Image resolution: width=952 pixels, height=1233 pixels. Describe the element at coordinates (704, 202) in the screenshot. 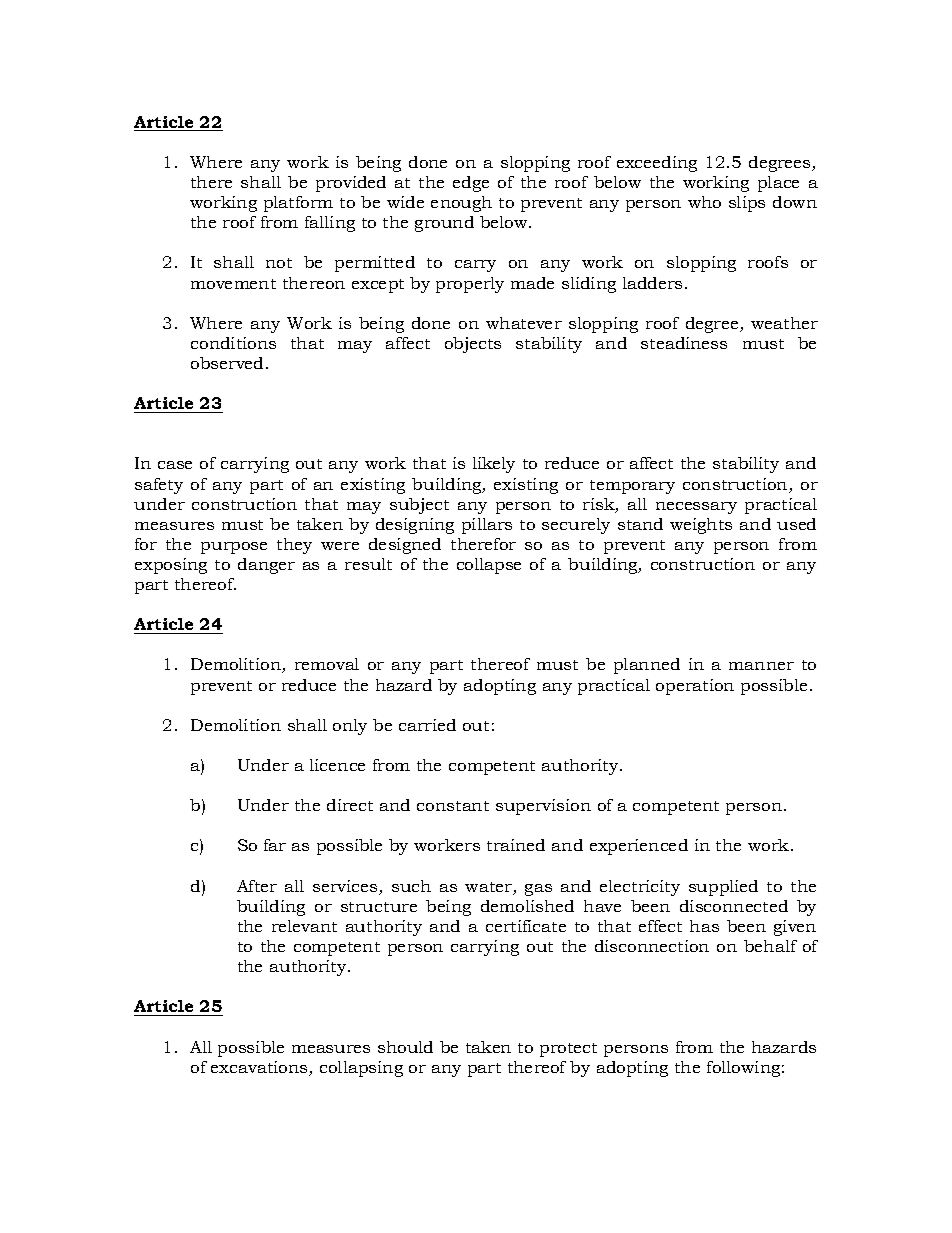

I see `who` at that location.
